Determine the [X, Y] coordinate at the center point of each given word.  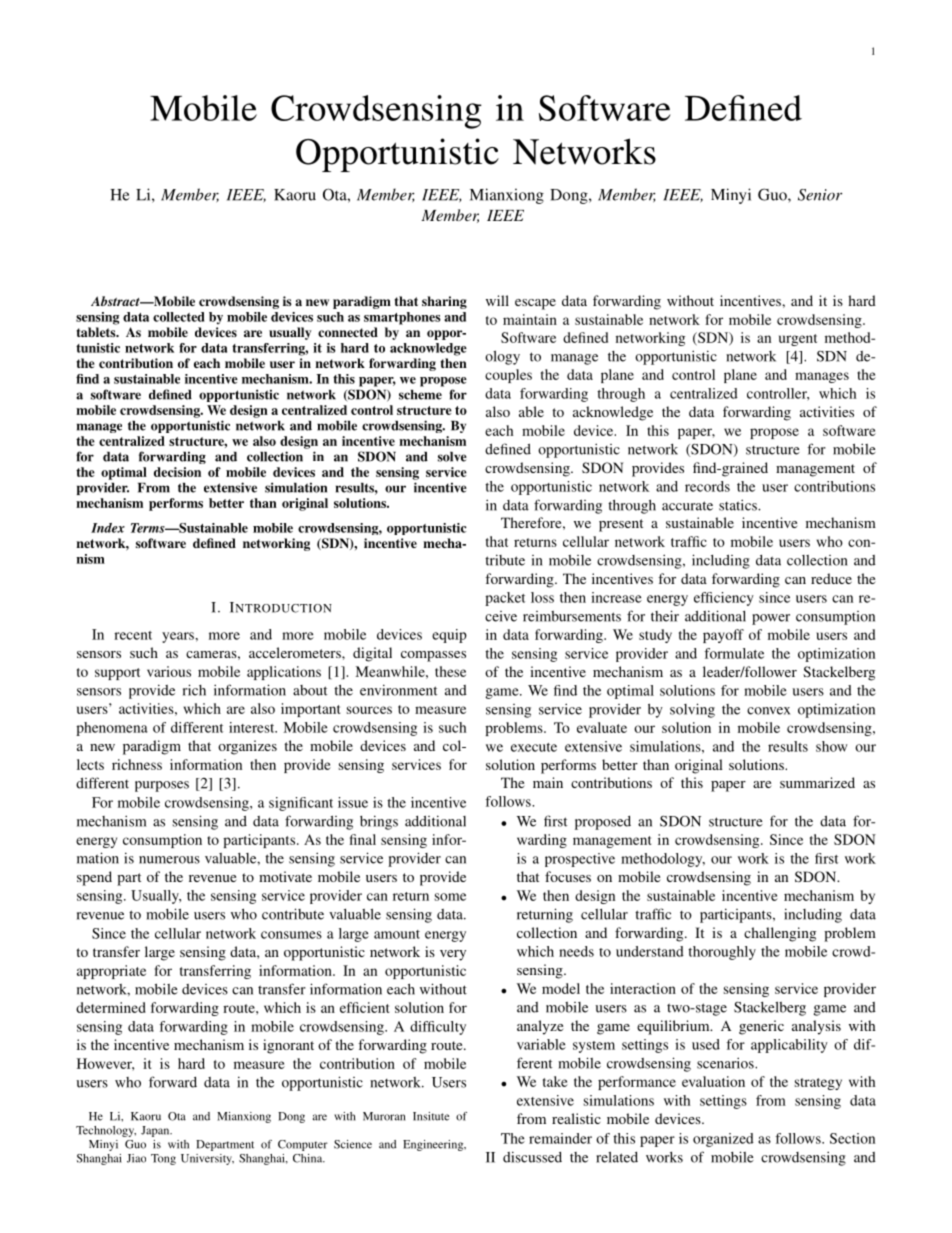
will [497, 300]
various [169, 671]
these [450, 671]
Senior [820, 195]
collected [178, 317]
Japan [156, 1131]
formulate [734, 653]
